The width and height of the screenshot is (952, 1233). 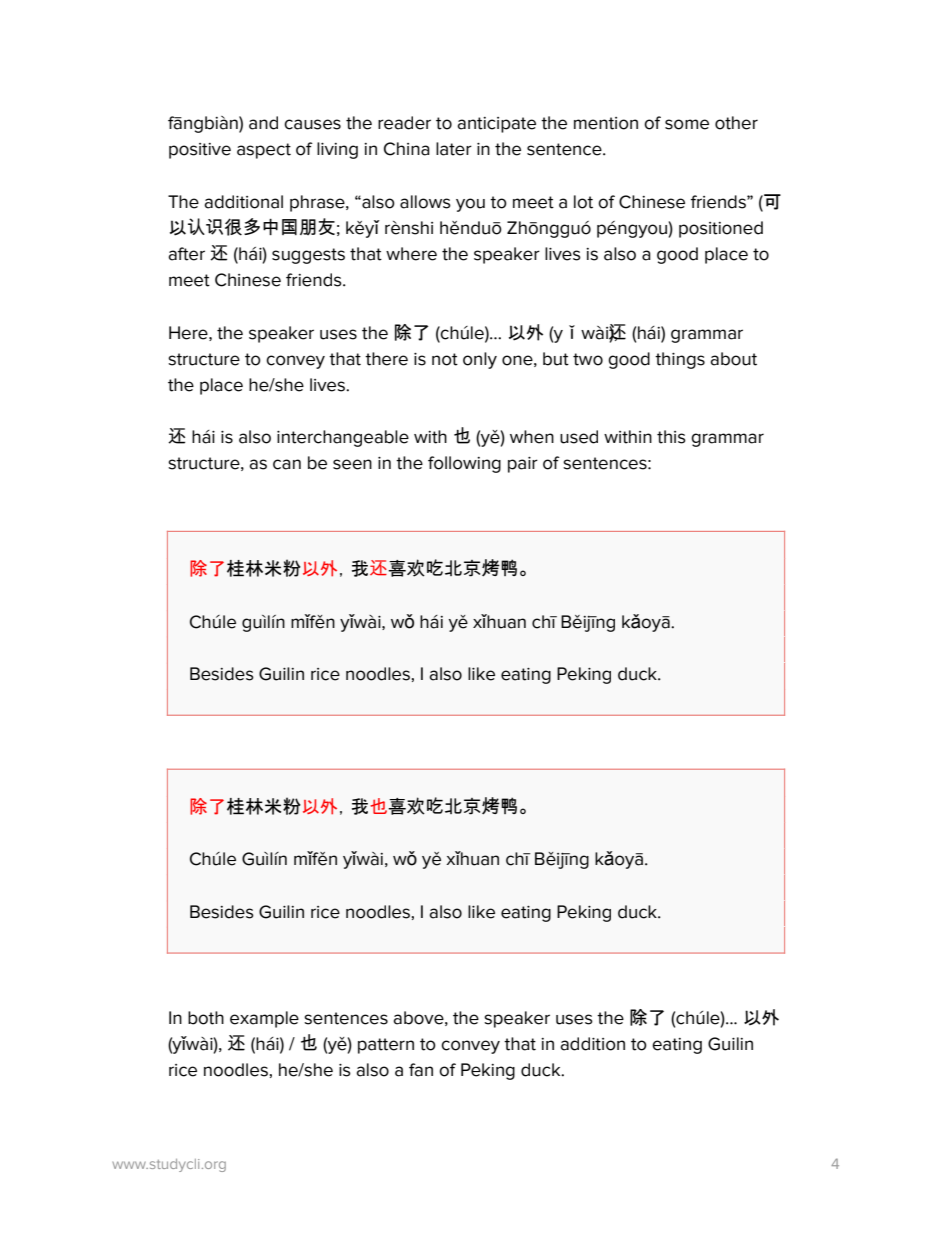 What do you see at coordinates (454, 149) in the screenshot?
I see `later` at bounding box center [454, 149].
